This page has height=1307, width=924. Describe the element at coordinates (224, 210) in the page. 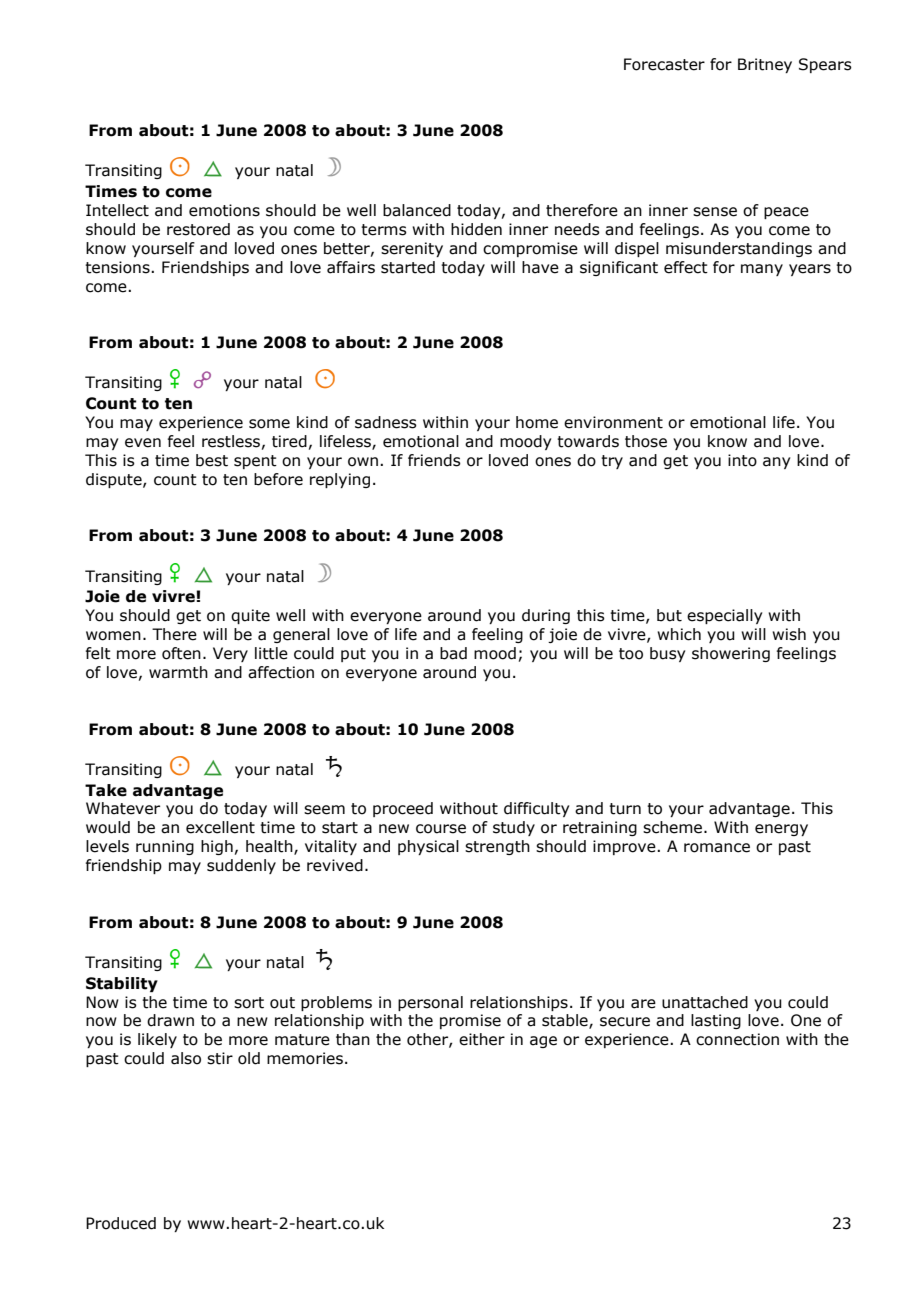

I see `emotions` at that location.
